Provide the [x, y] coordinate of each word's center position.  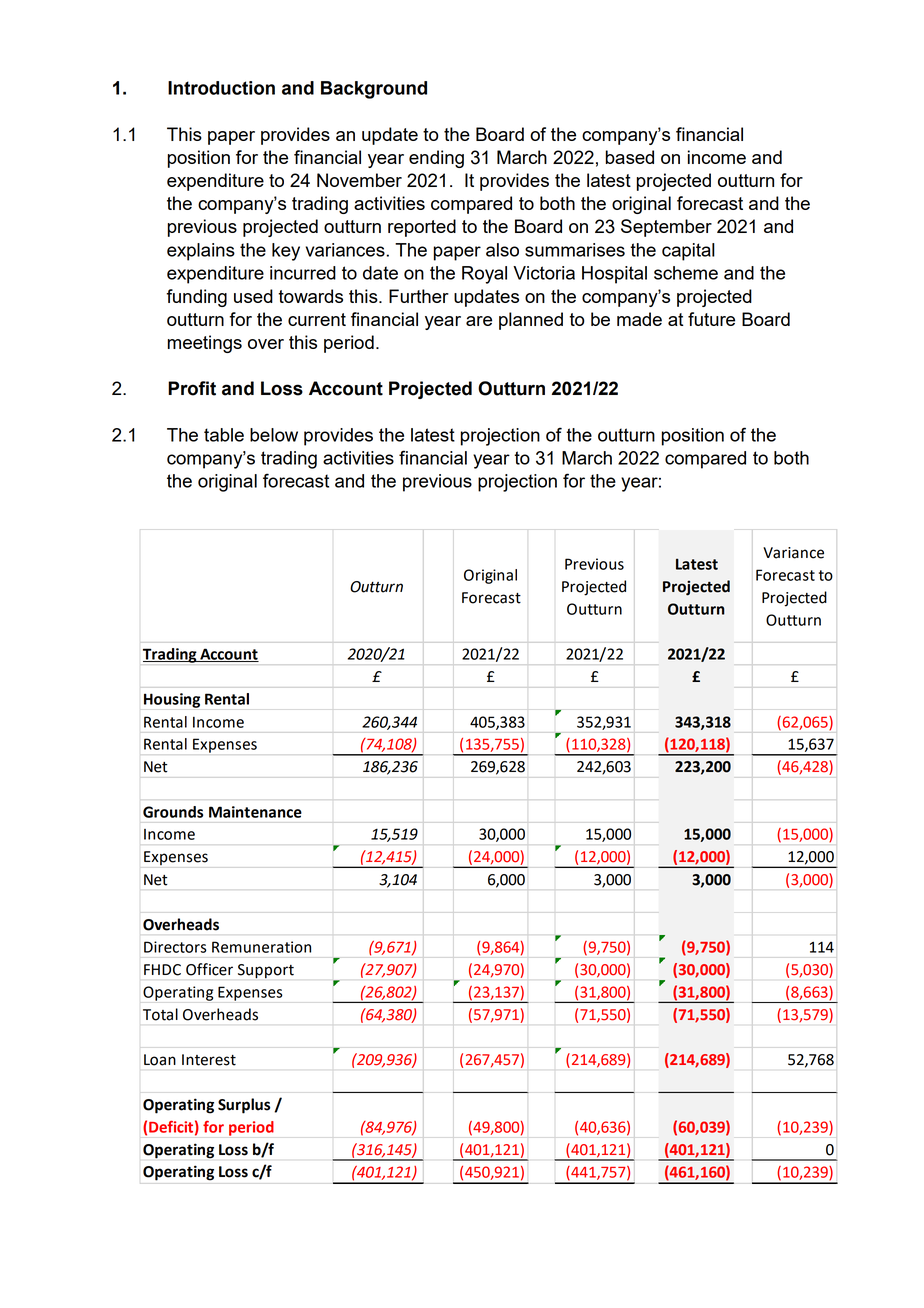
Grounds [173, 812]
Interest [209, 1060]
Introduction [221, 88]
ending [436, 159]
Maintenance [255, 812]
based [630, 157]
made [639, 319]
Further [419, 296]
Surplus [244, 1106]
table [224, 435]
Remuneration [261, 947]
